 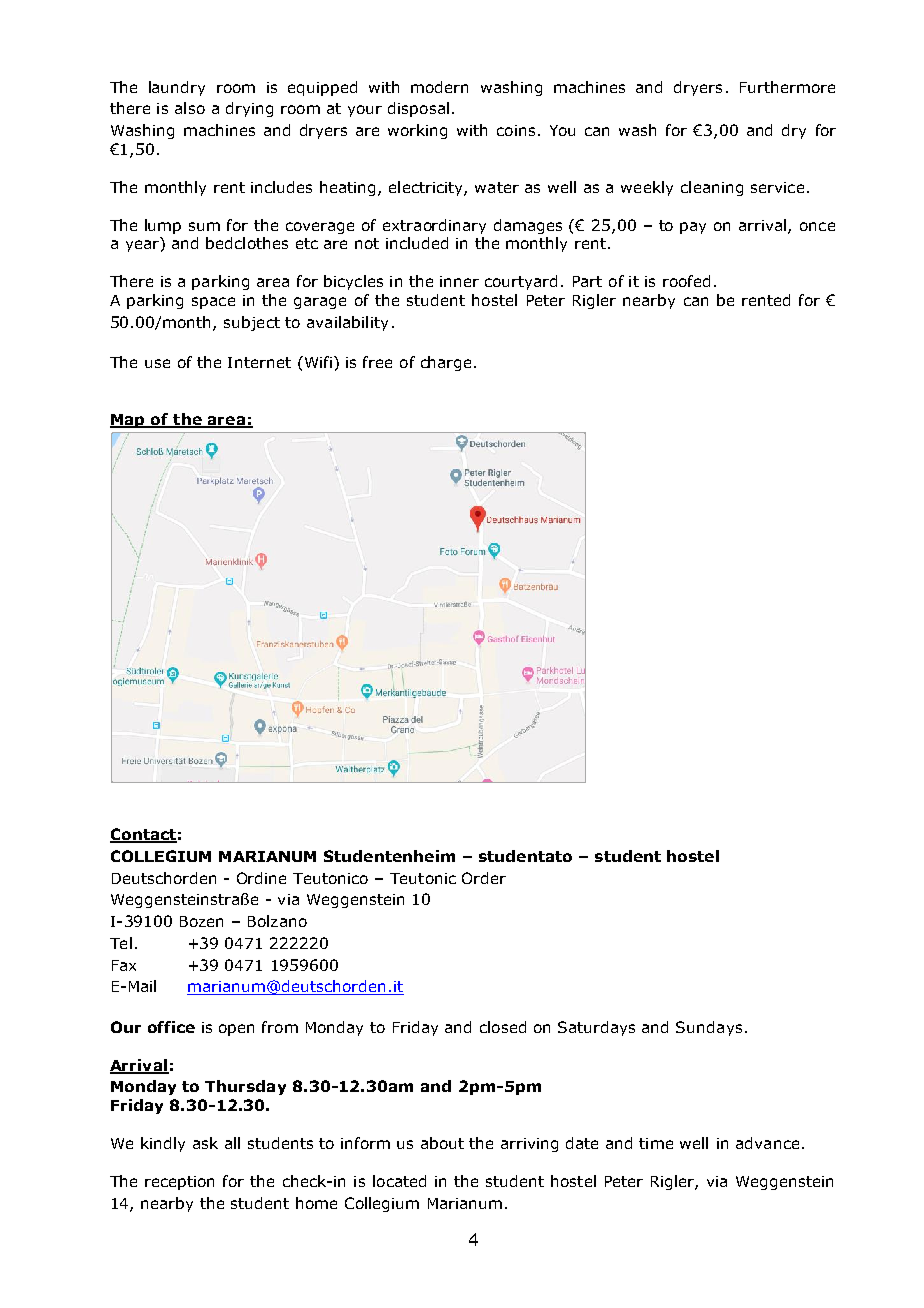 I want to click on also, so click(x=190, y=108).
